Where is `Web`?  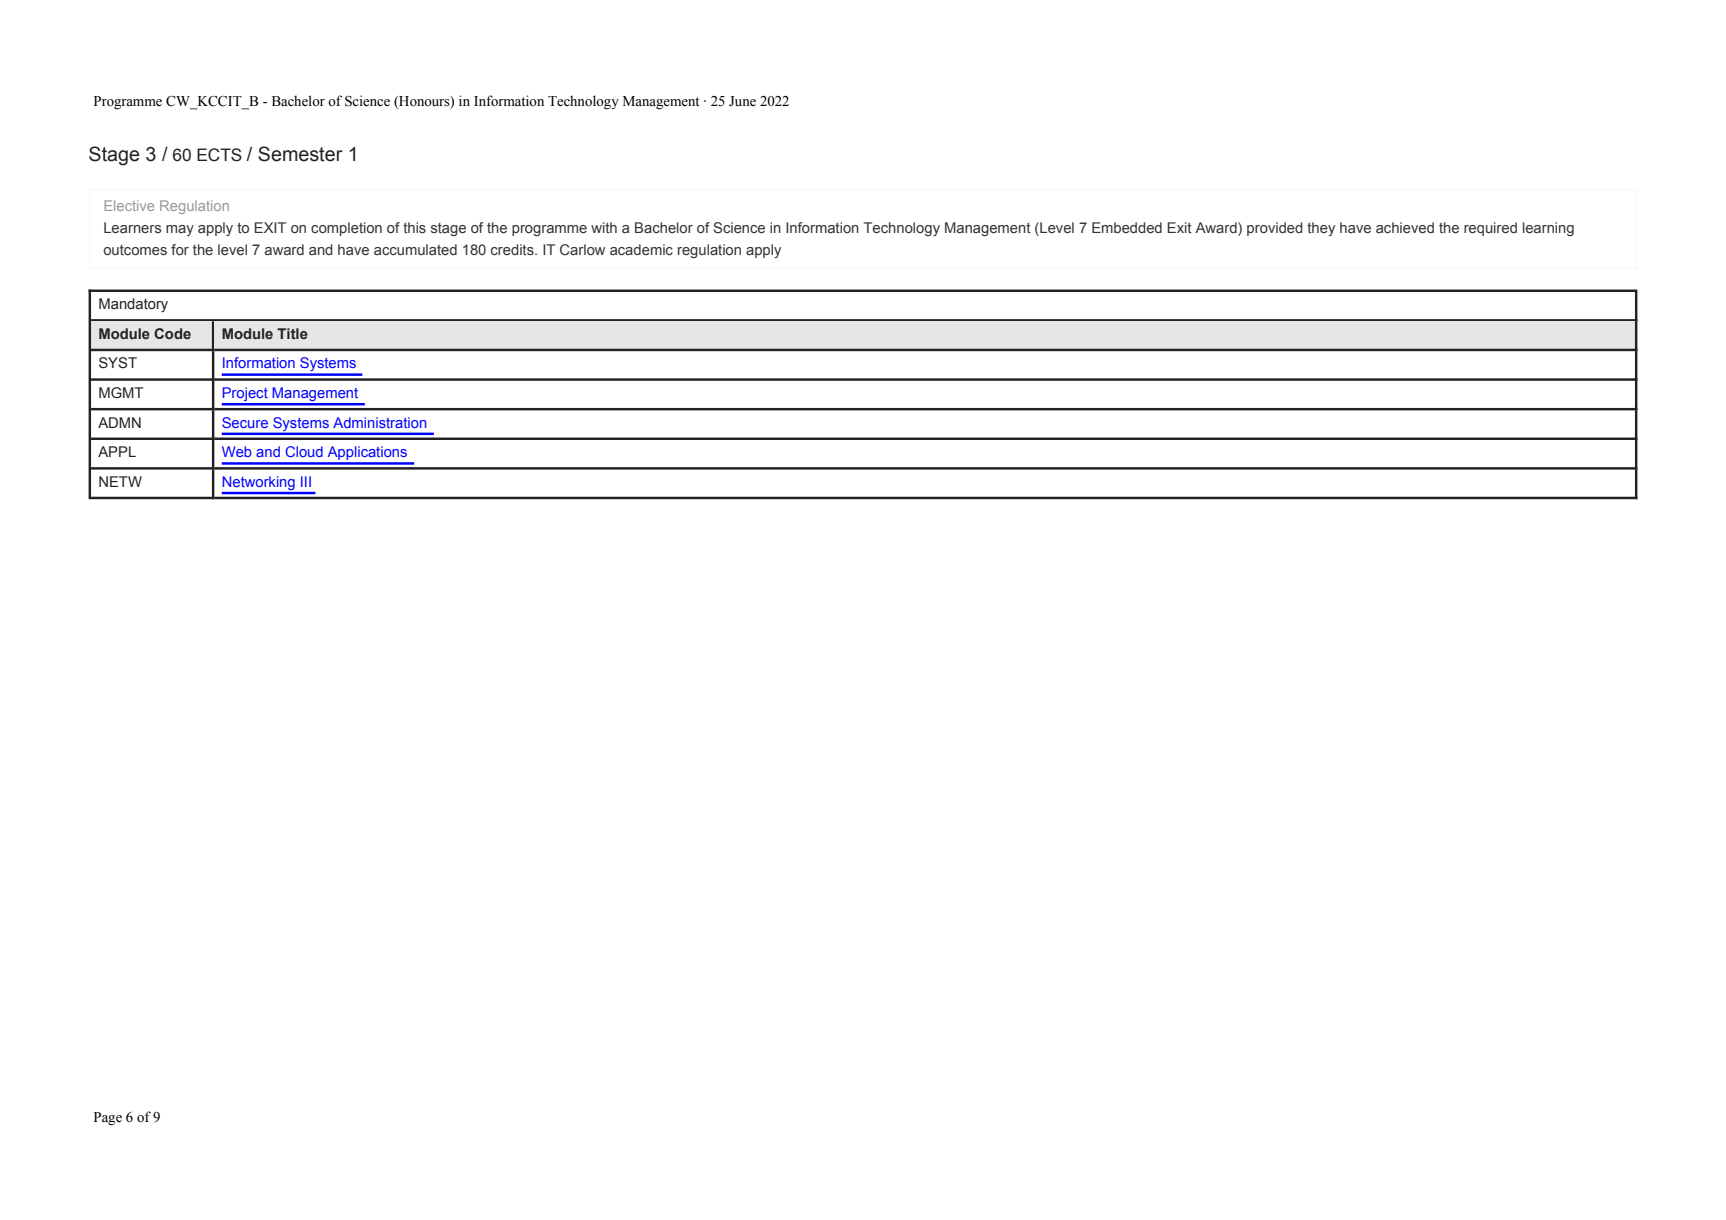 Web is located at coordinates (237, 451).
